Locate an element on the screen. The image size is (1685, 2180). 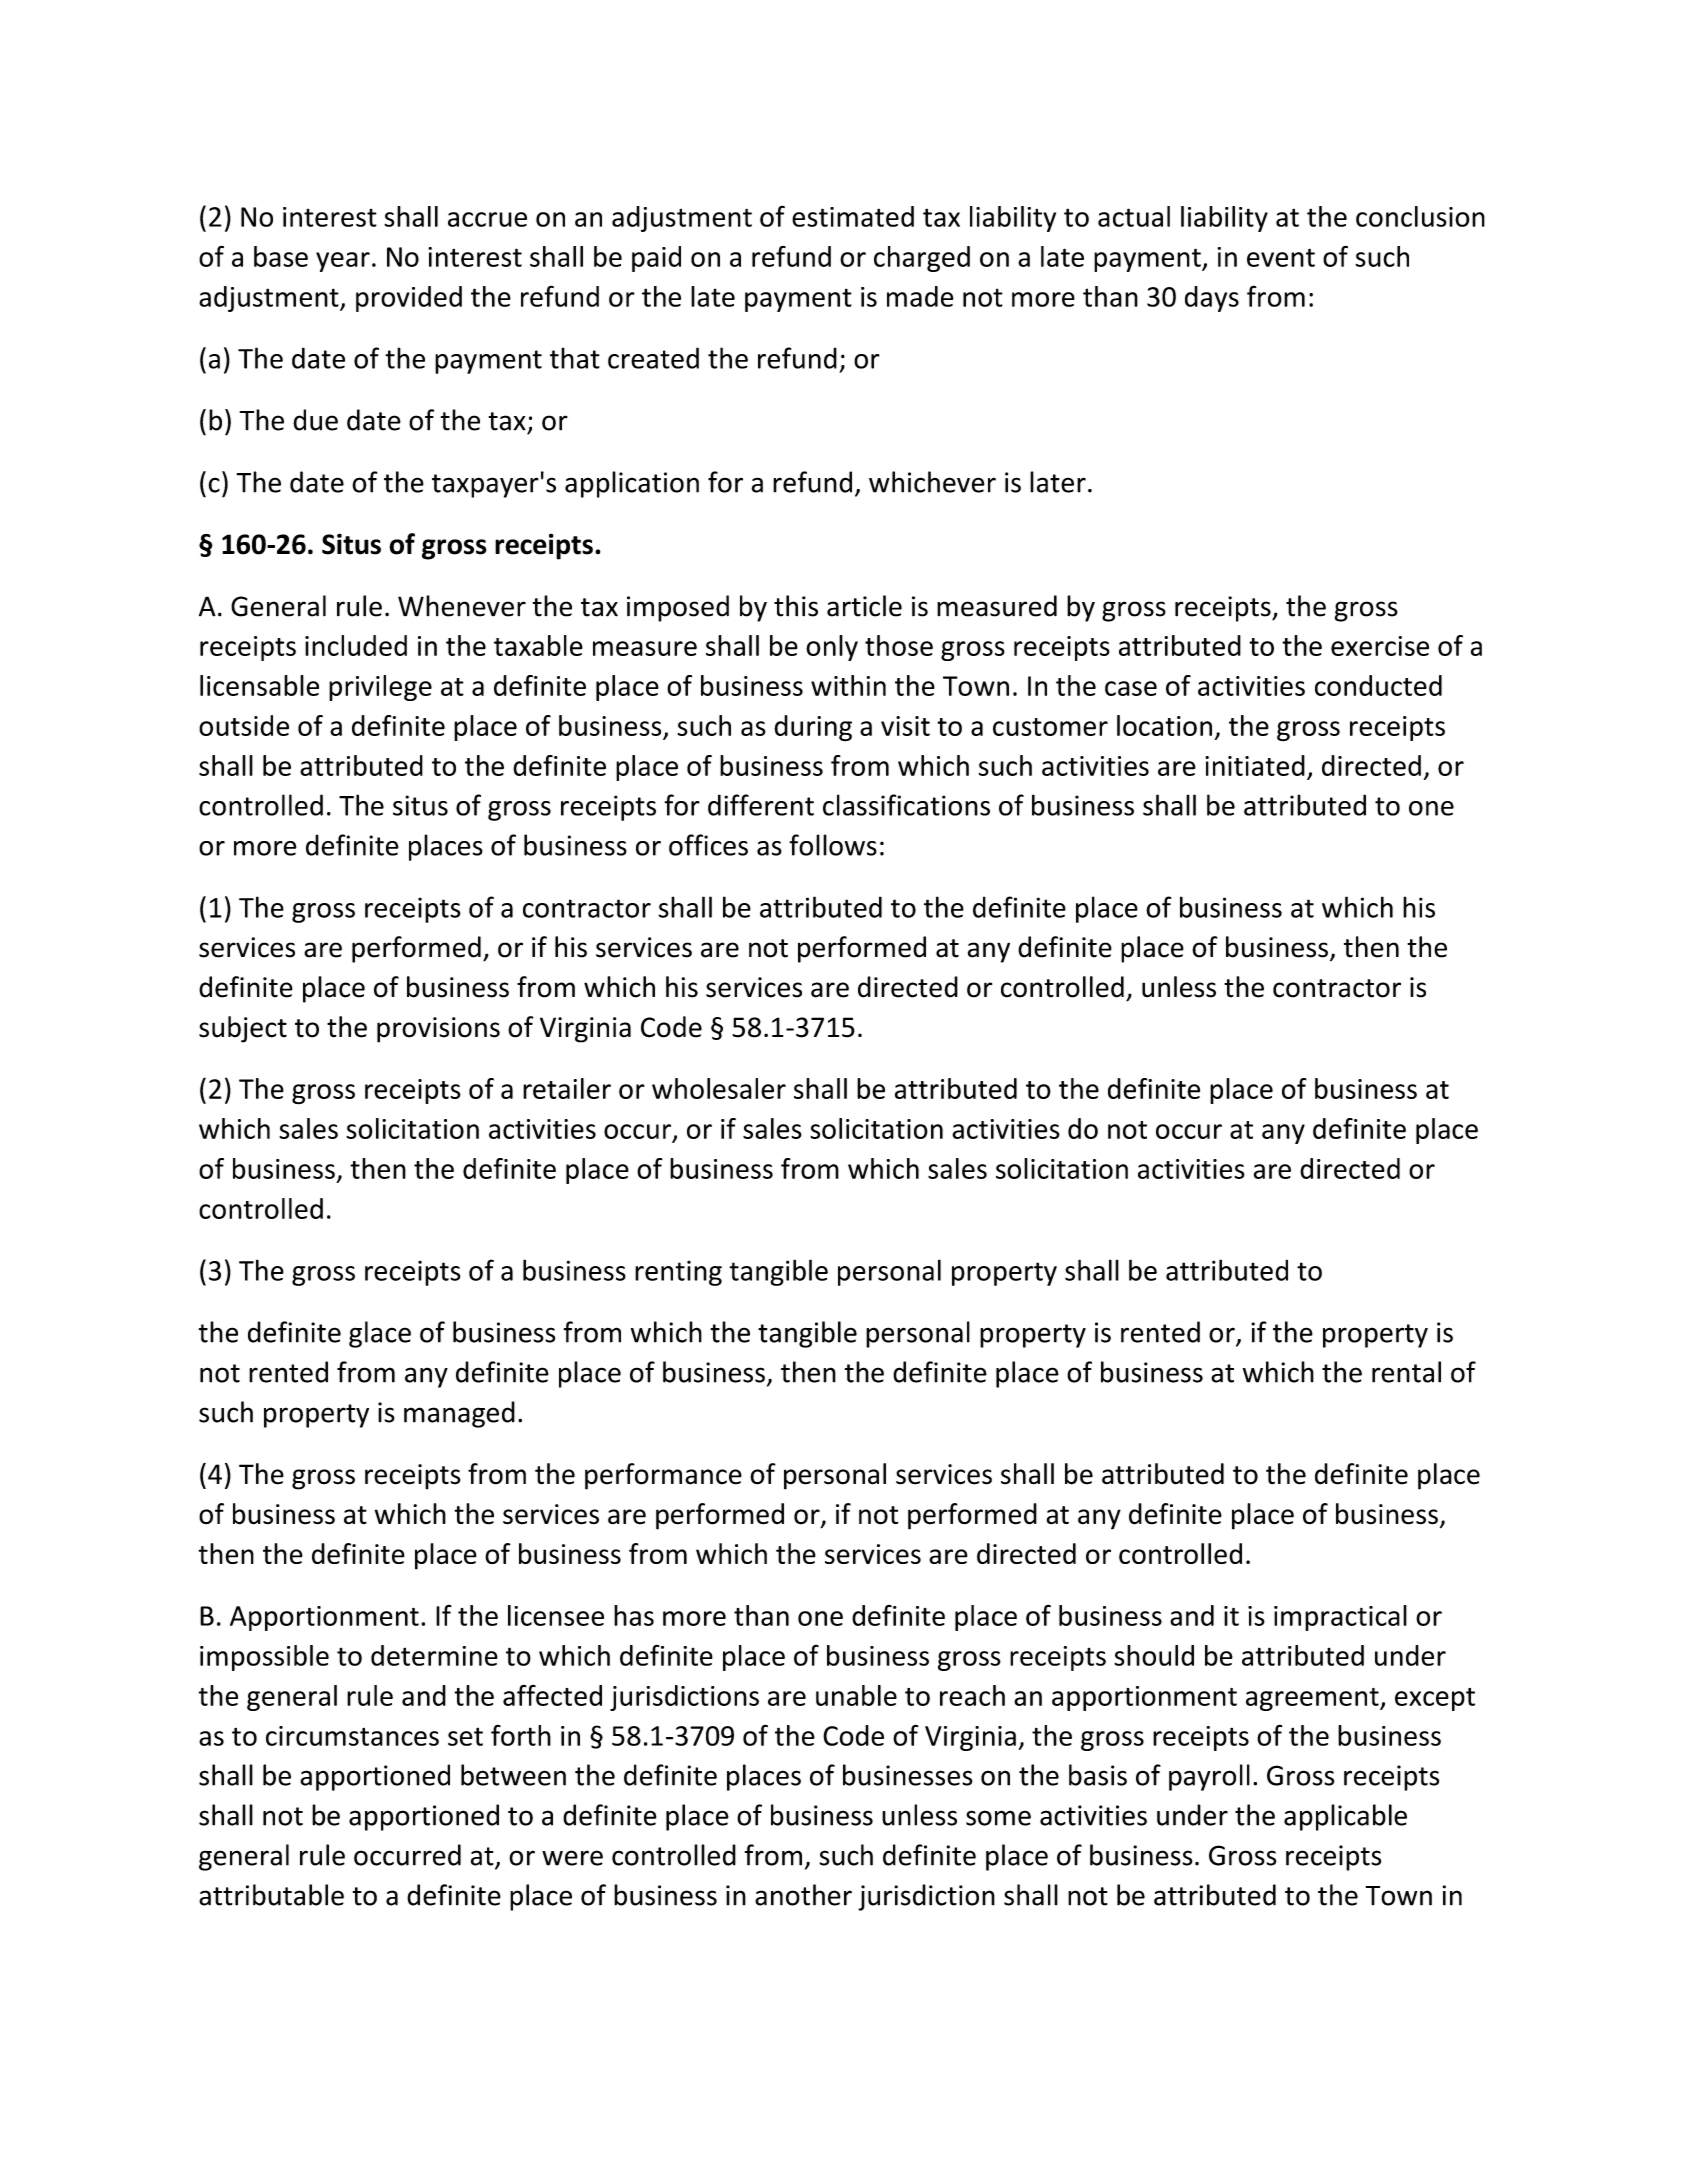
initiated is located at coordinates (1255, 765).
